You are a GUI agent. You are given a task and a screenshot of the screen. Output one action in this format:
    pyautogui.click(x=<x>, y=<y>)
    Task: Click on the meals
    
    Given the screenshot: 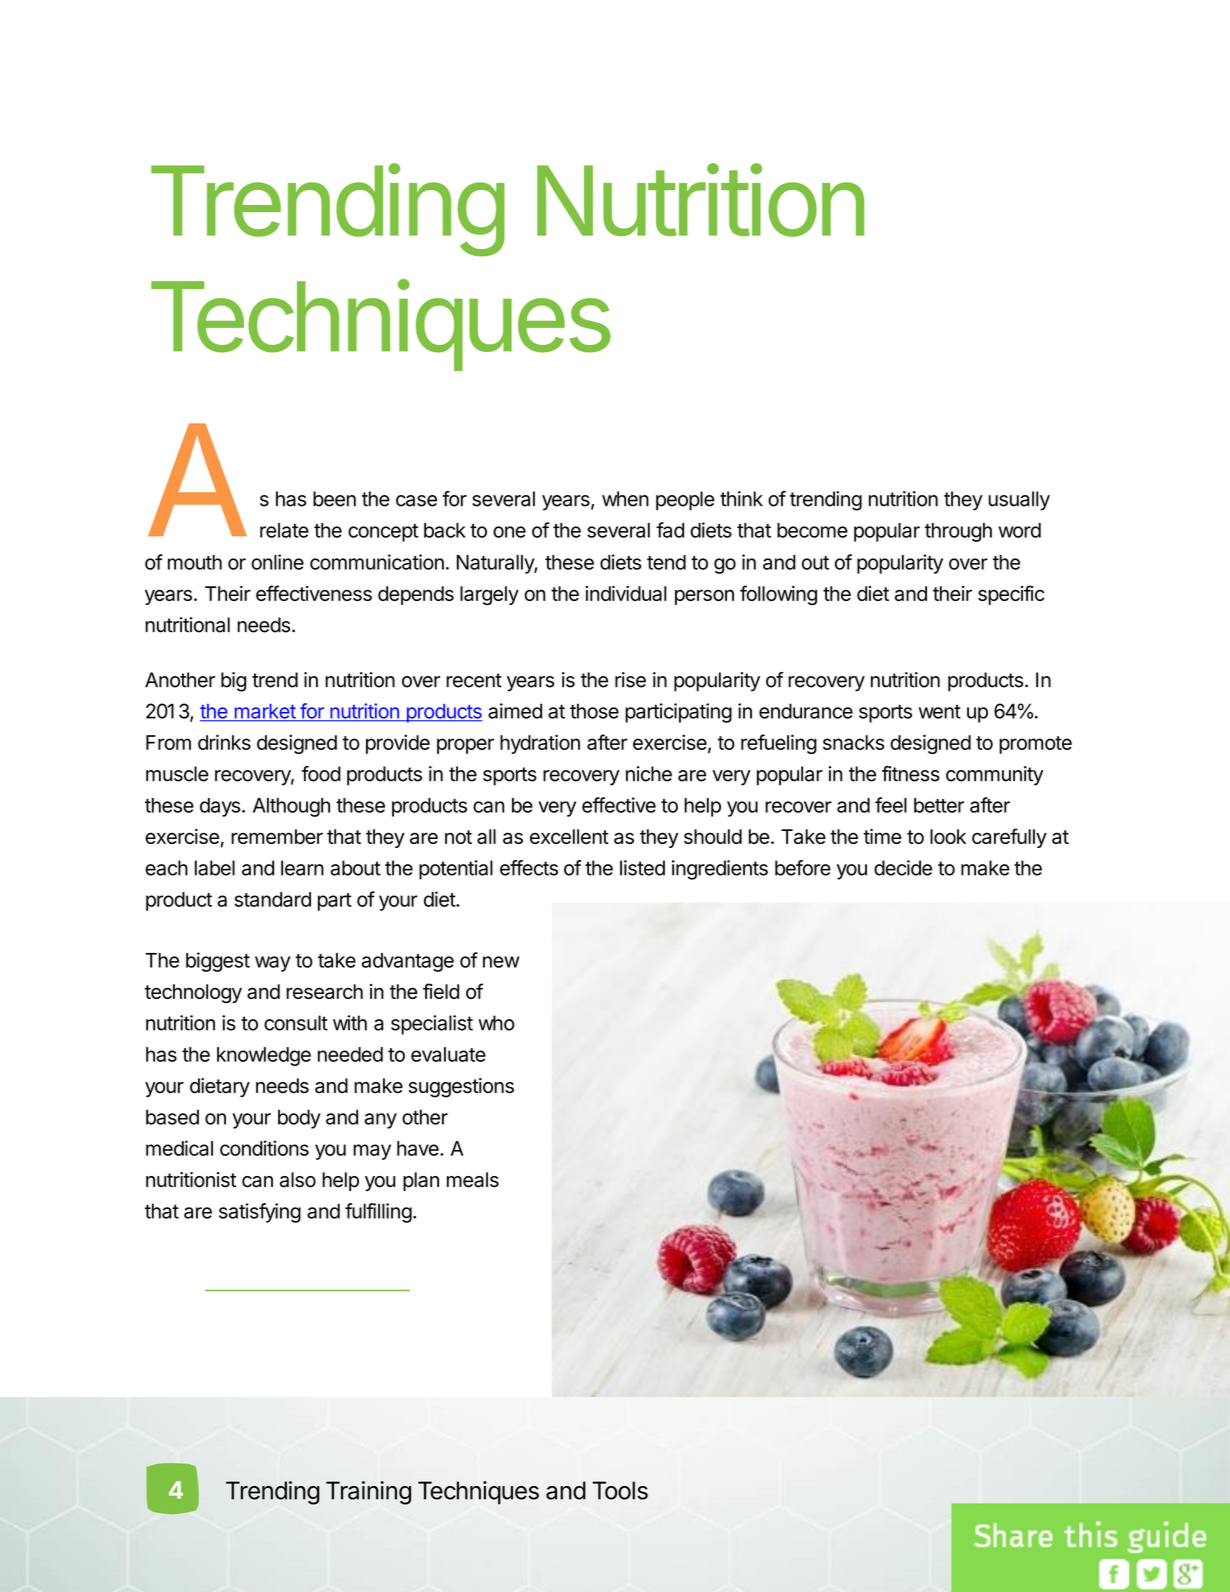 What is the action you would take?
    pyautogui.click(x=473, y=1180)
